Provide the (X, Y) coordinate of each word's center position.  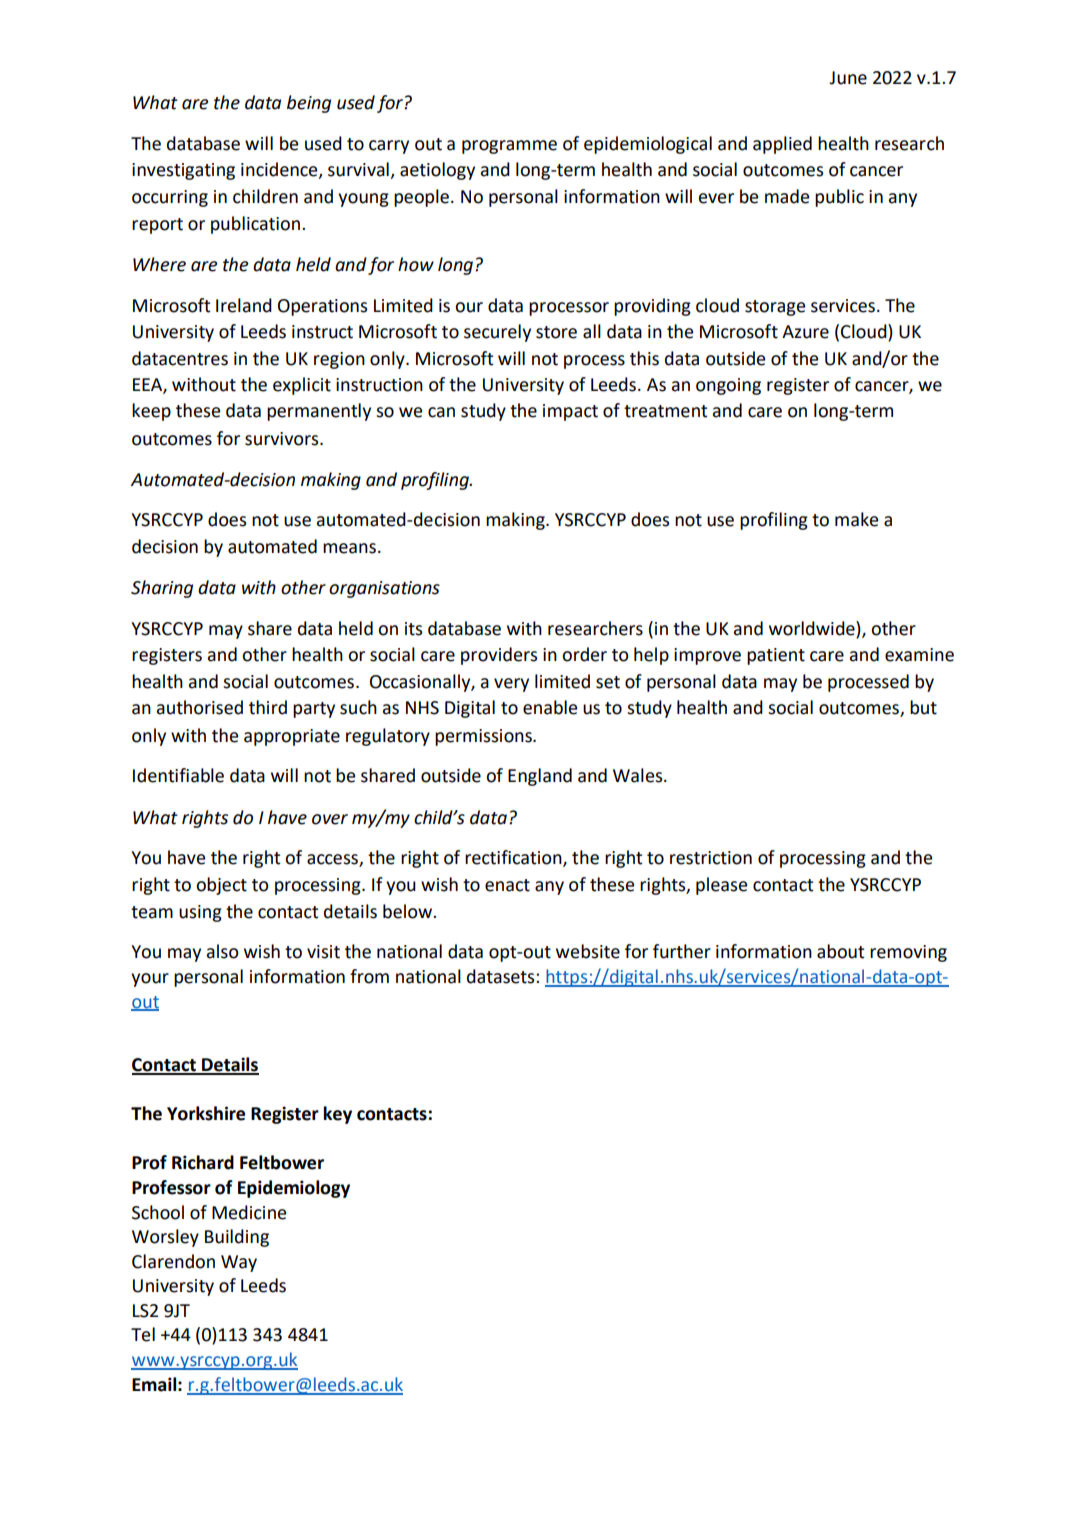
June (848, 78)
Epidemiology (294, 1189)
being (309, 104)
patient (776, 656)
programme (509, 147)
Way (239, 1263)
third (268, 707)
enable (550, 707)
